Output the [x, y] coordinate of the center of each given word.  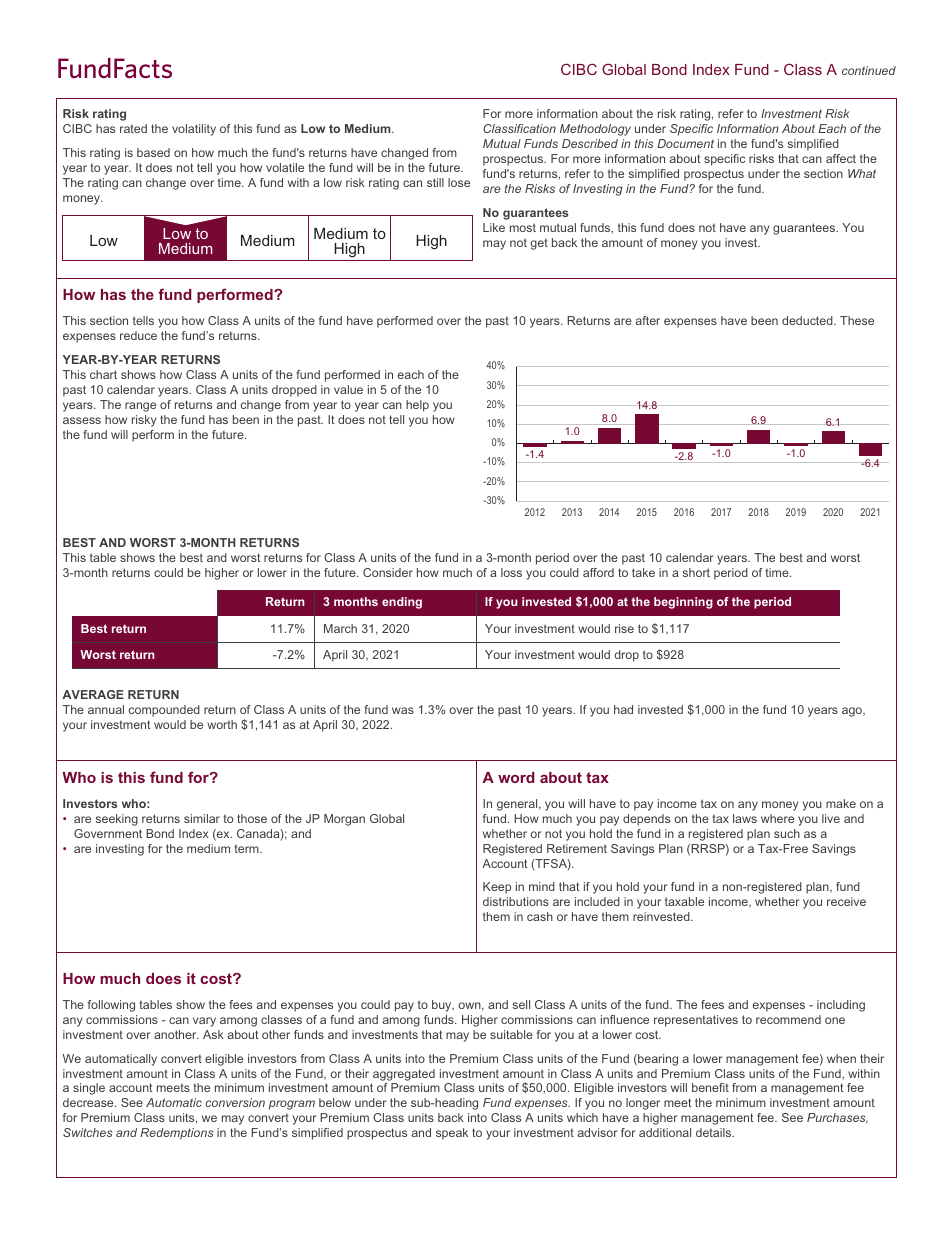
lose [459, 182]
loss [511, 572]
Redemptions [176, 1134]
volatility [194, 130]
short [696, 572]
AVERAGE [93, 694]
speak [452, 1134]
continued [869, 70]
